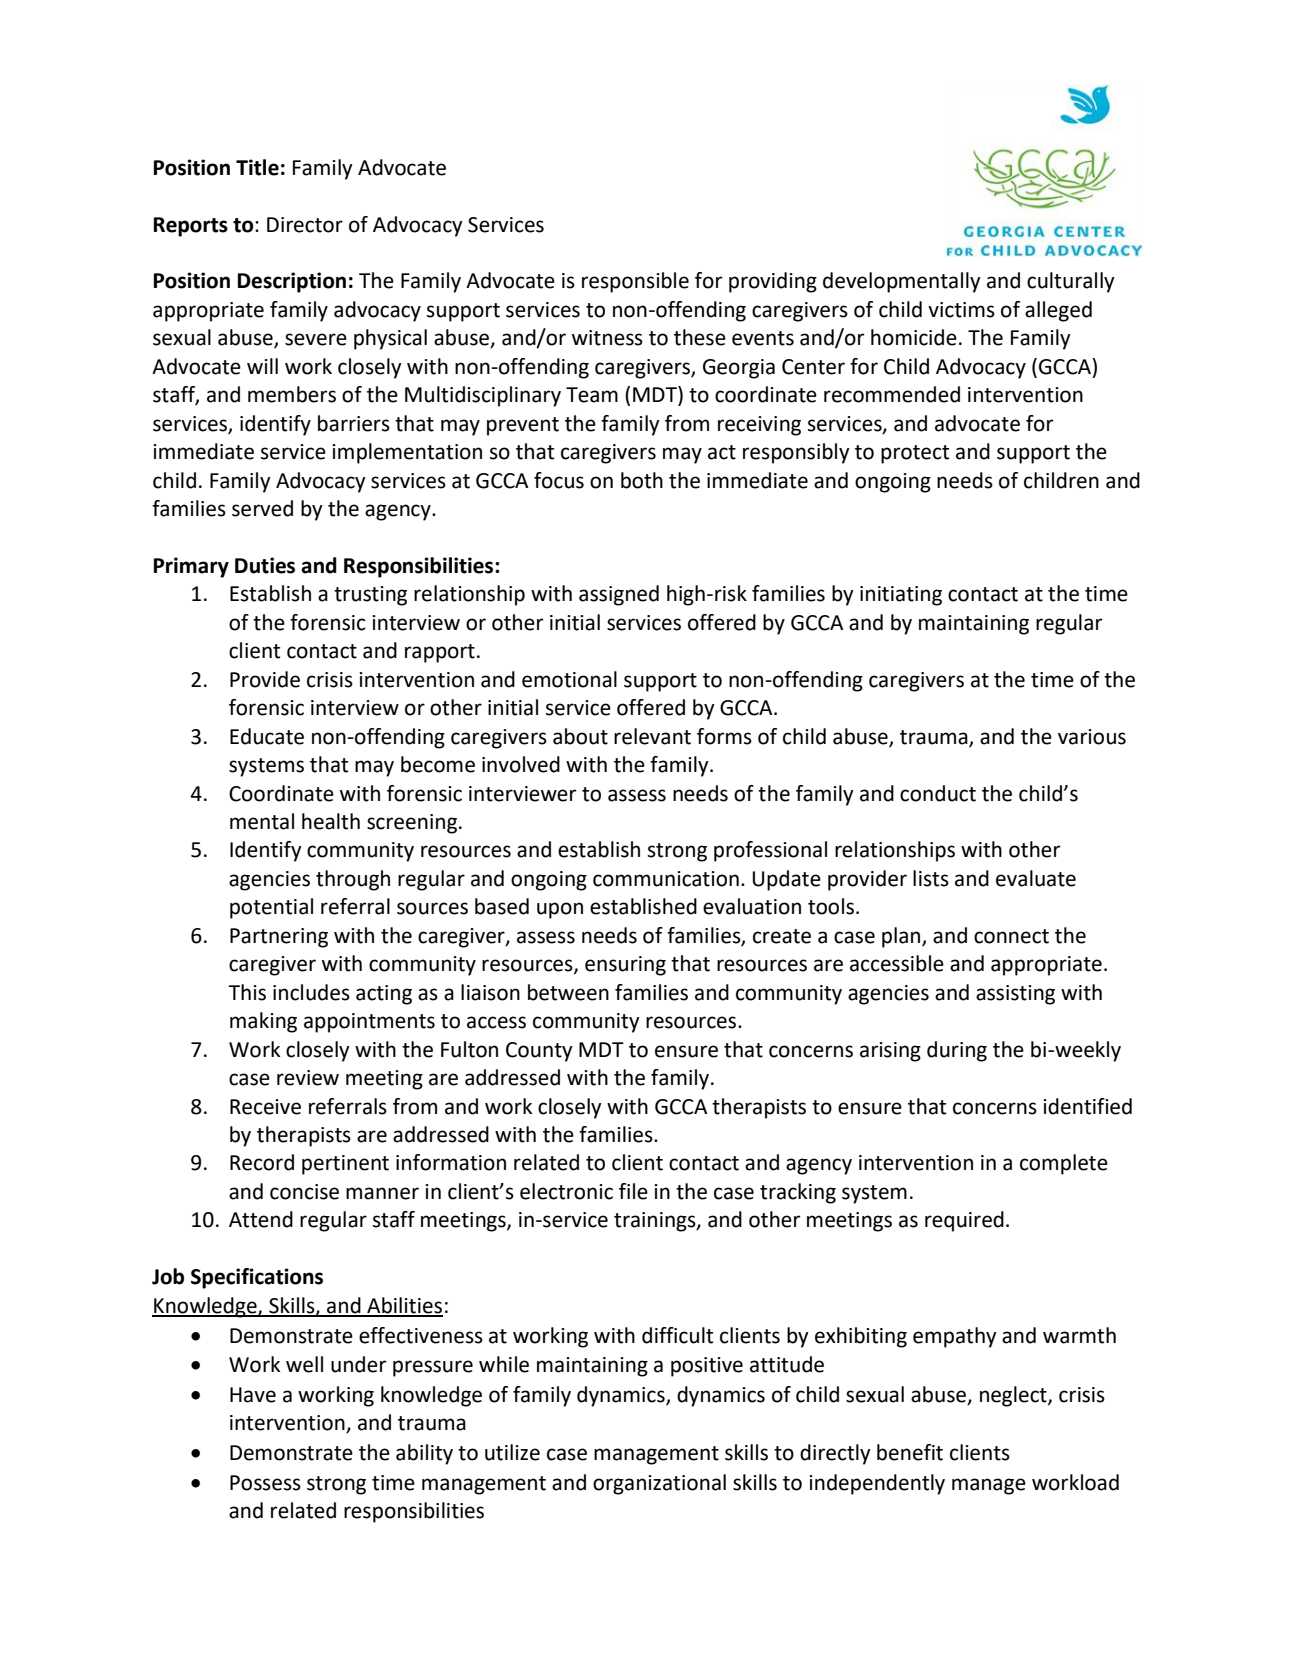 The image size is (1296, 1678). Describe the element at coordinates (642, 480) in the screenshot. I see `both` at that location.
